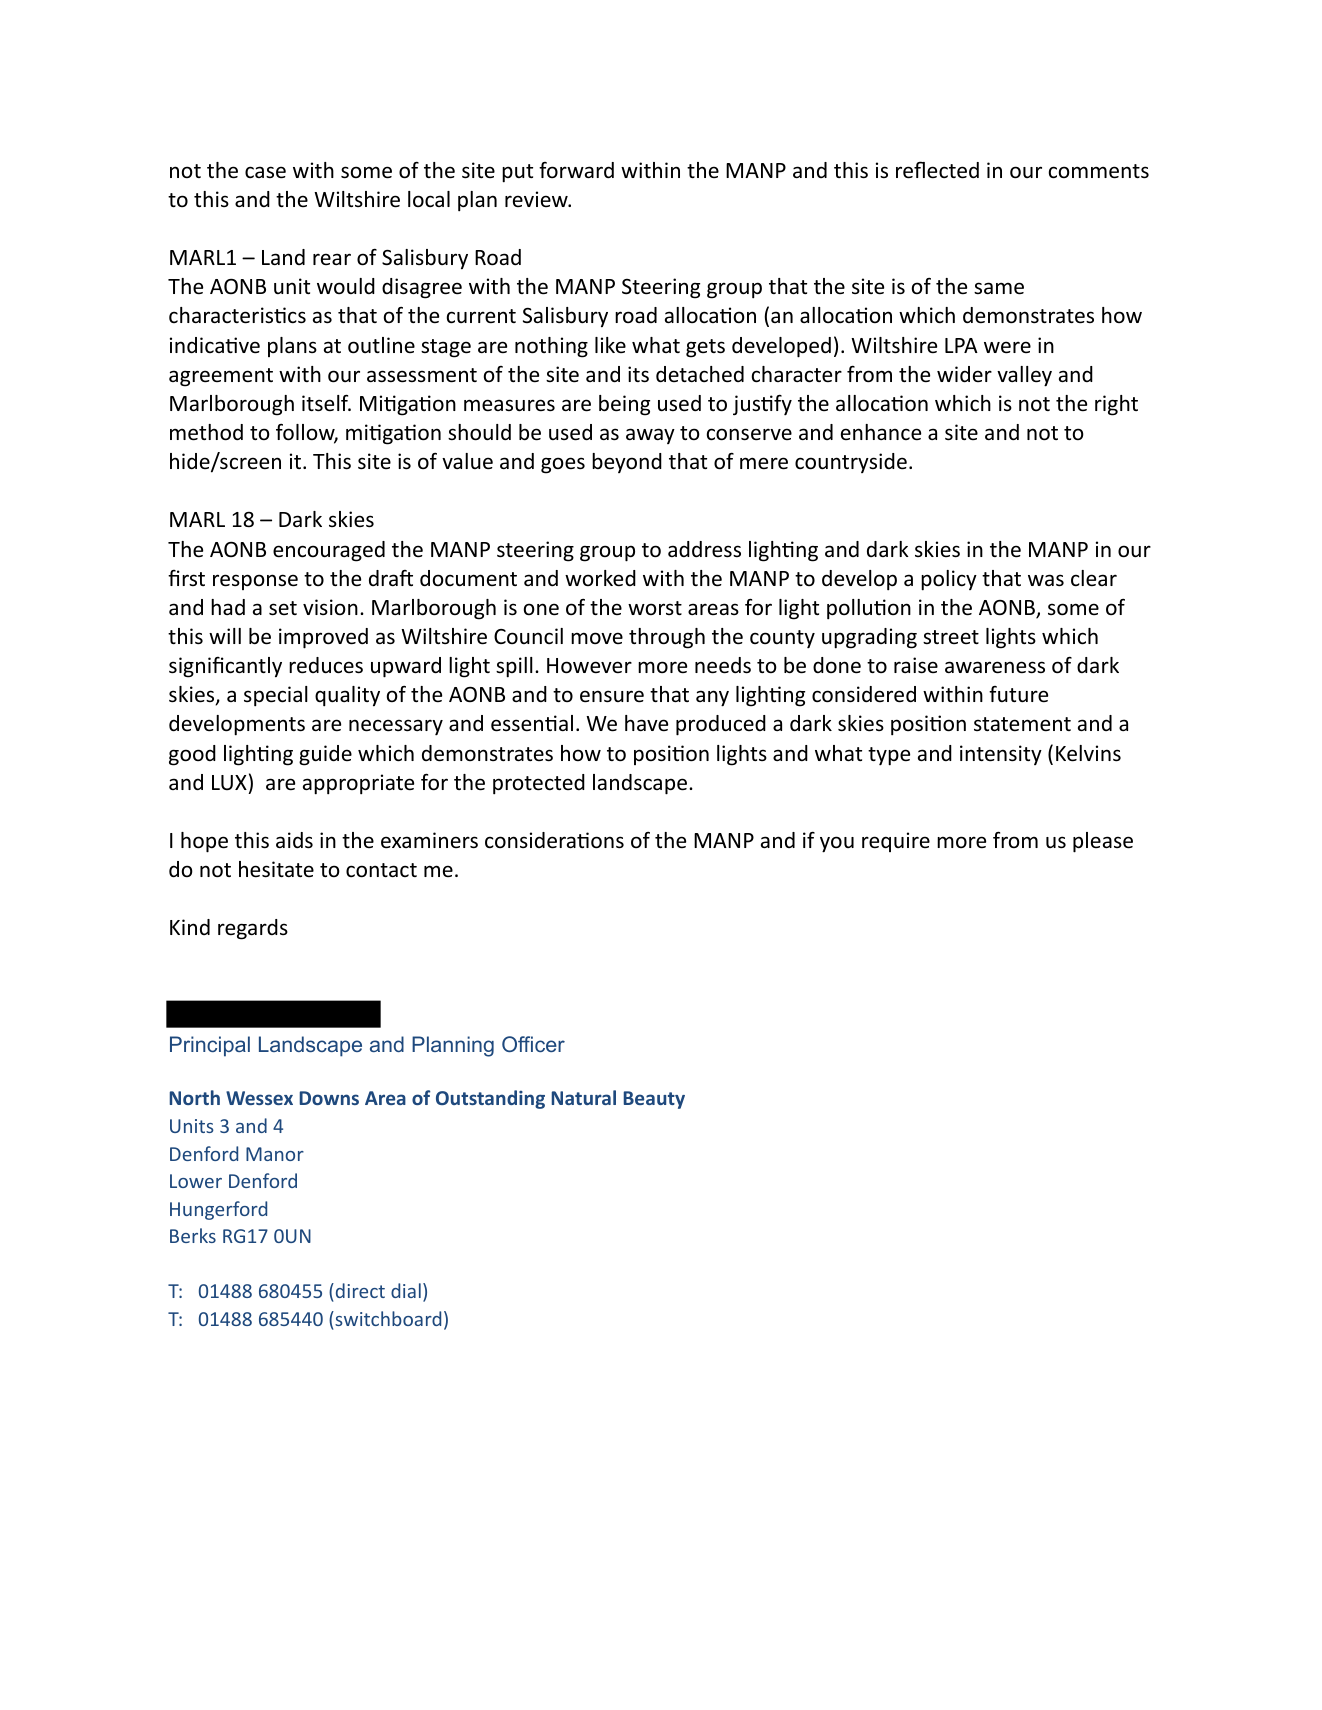 This document has height=1710, width=1322. I want to click on direct, so click(359, 1290).
